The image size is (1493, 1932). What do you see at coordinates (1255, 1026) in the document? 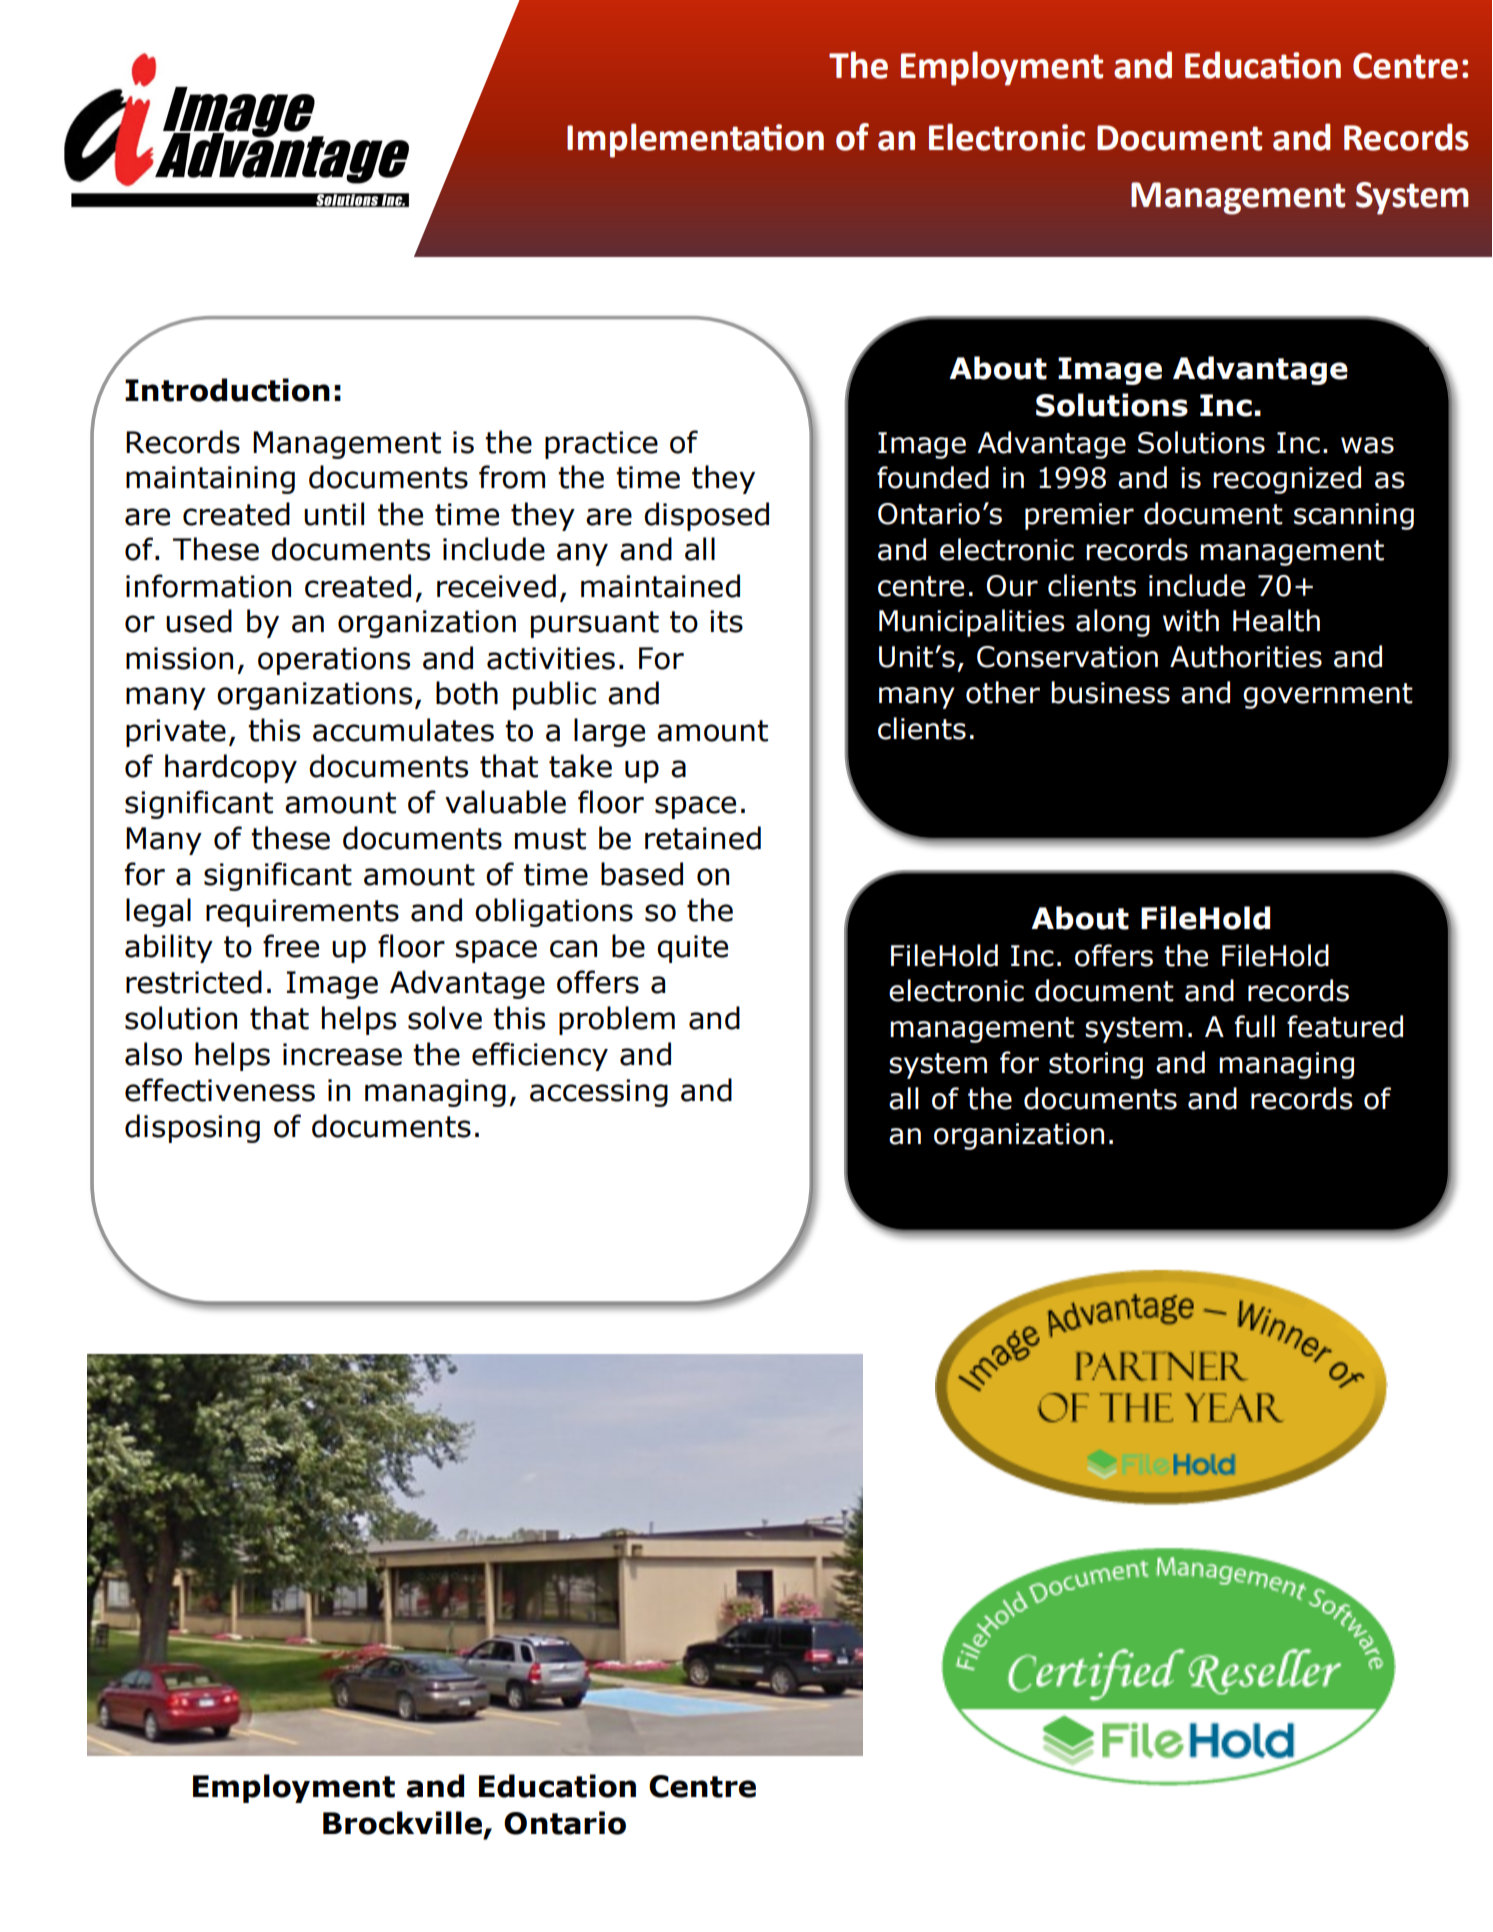
I see `full` at bounding box center [1255, 1026].
